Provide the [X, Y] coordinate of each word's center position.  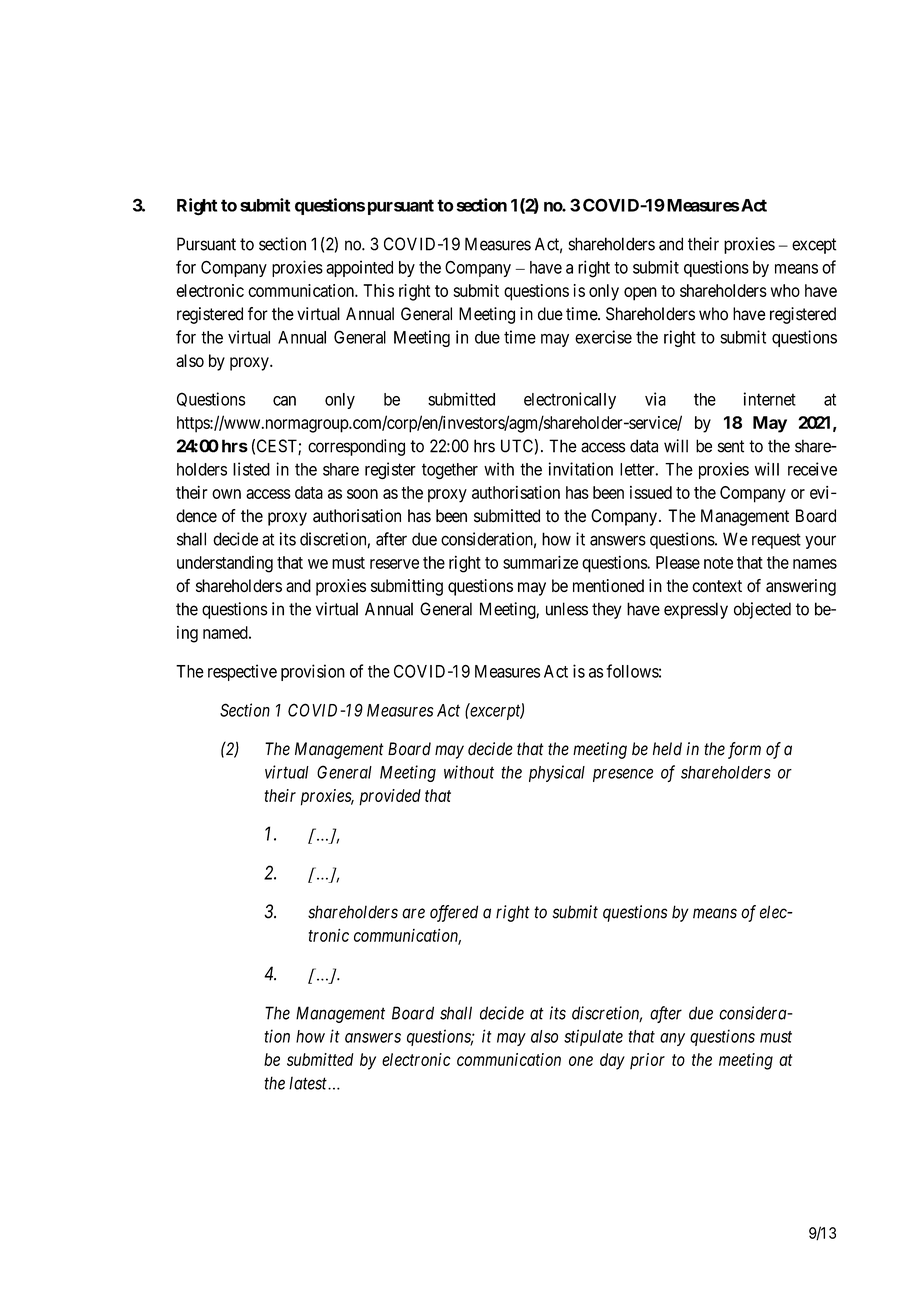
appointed [359, 268]
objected [762, 610]
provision [313, 672]
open [640, 294]
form [744, 750]
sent [731, 446]
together [450, 471]
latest [309, 1083]
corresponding [356, 447]
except [814, 246]
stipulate [593, 1037]
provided [390, 797]
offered [454, 913]
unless [567, 609]
